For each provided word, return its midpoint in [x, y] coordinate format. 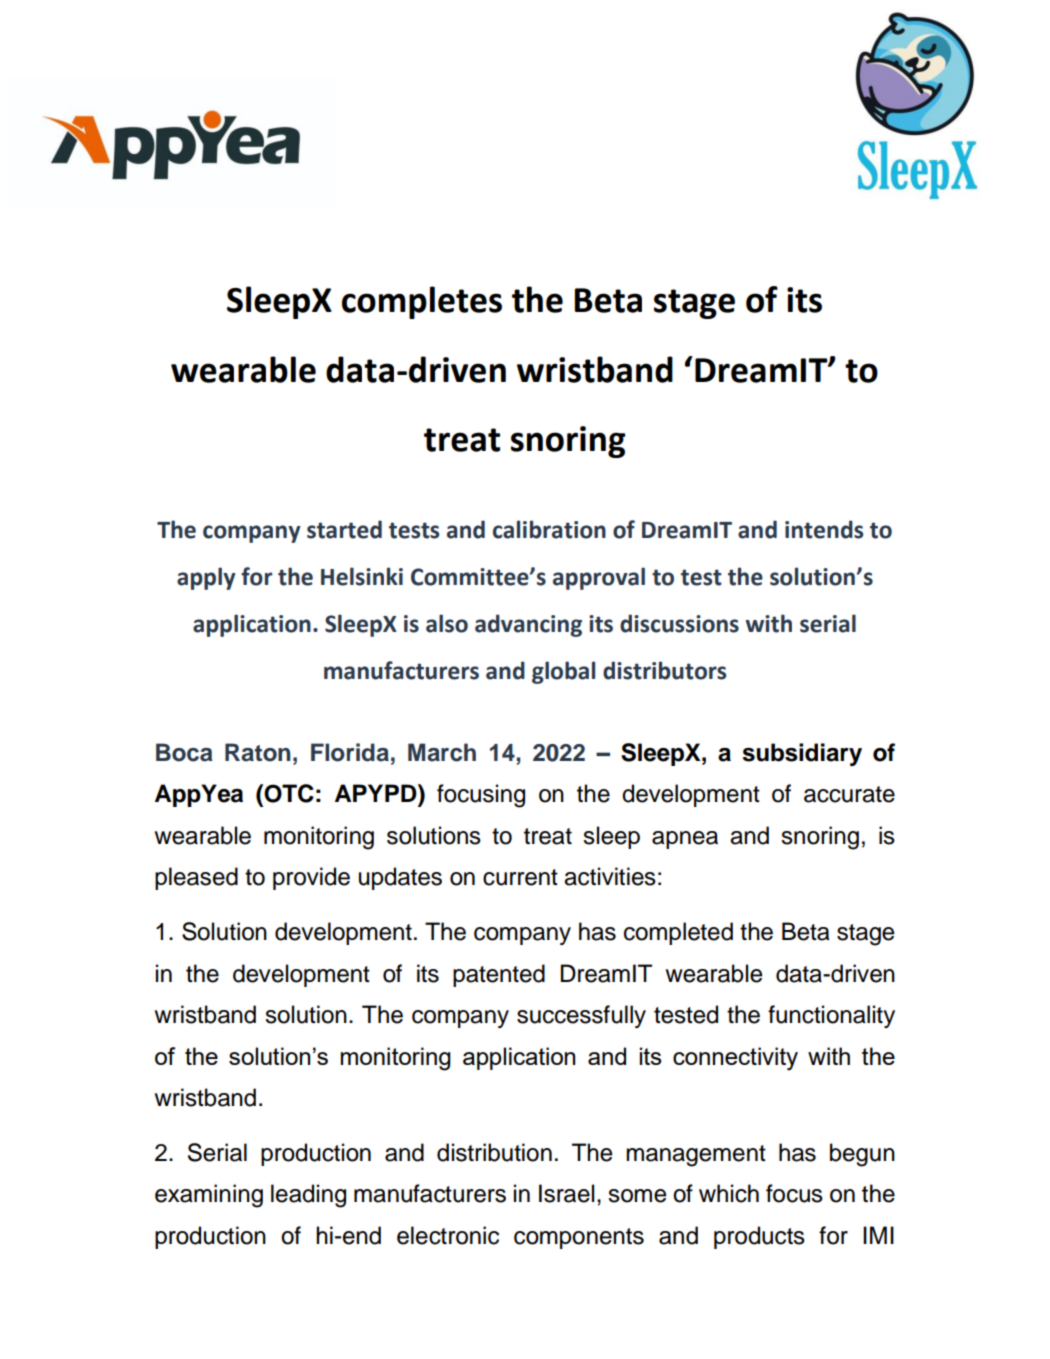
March [442, 752]
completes [422, 302]
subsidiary [802, 754]
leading [308, 1196]
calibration [549, 529]
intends [824, 529]
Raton [258, 752]
